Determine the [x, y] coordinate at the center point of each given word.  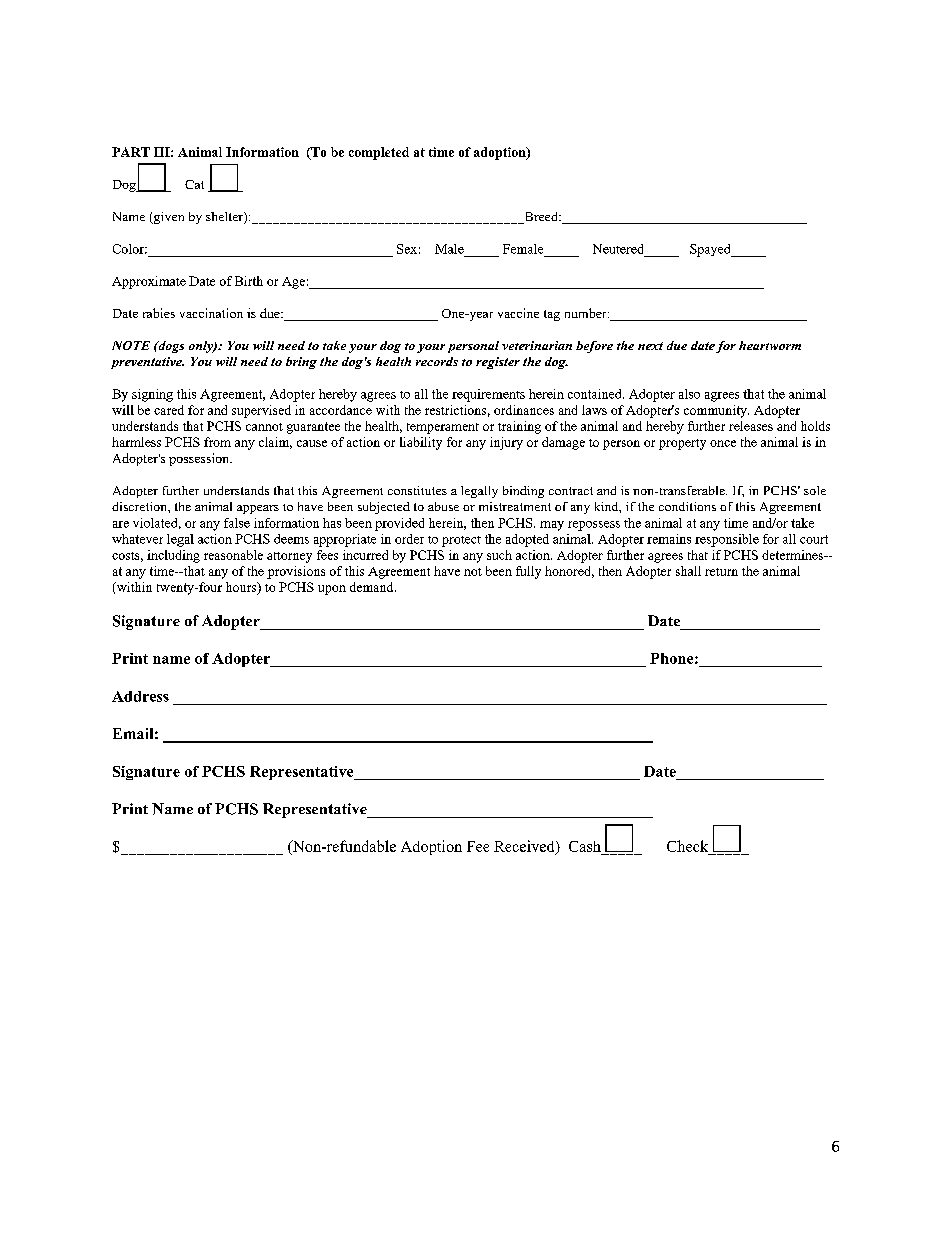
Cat [194, 184]
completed [379, 153]
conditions [687, 506]
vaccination [211, 313]
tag [552, 315]
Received [525, 847]
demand [373, 587]
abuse [443, 506]
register [498, 363]
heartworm [770, 345]
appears [258, 509]
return [721, 572]
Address [140, 696]
